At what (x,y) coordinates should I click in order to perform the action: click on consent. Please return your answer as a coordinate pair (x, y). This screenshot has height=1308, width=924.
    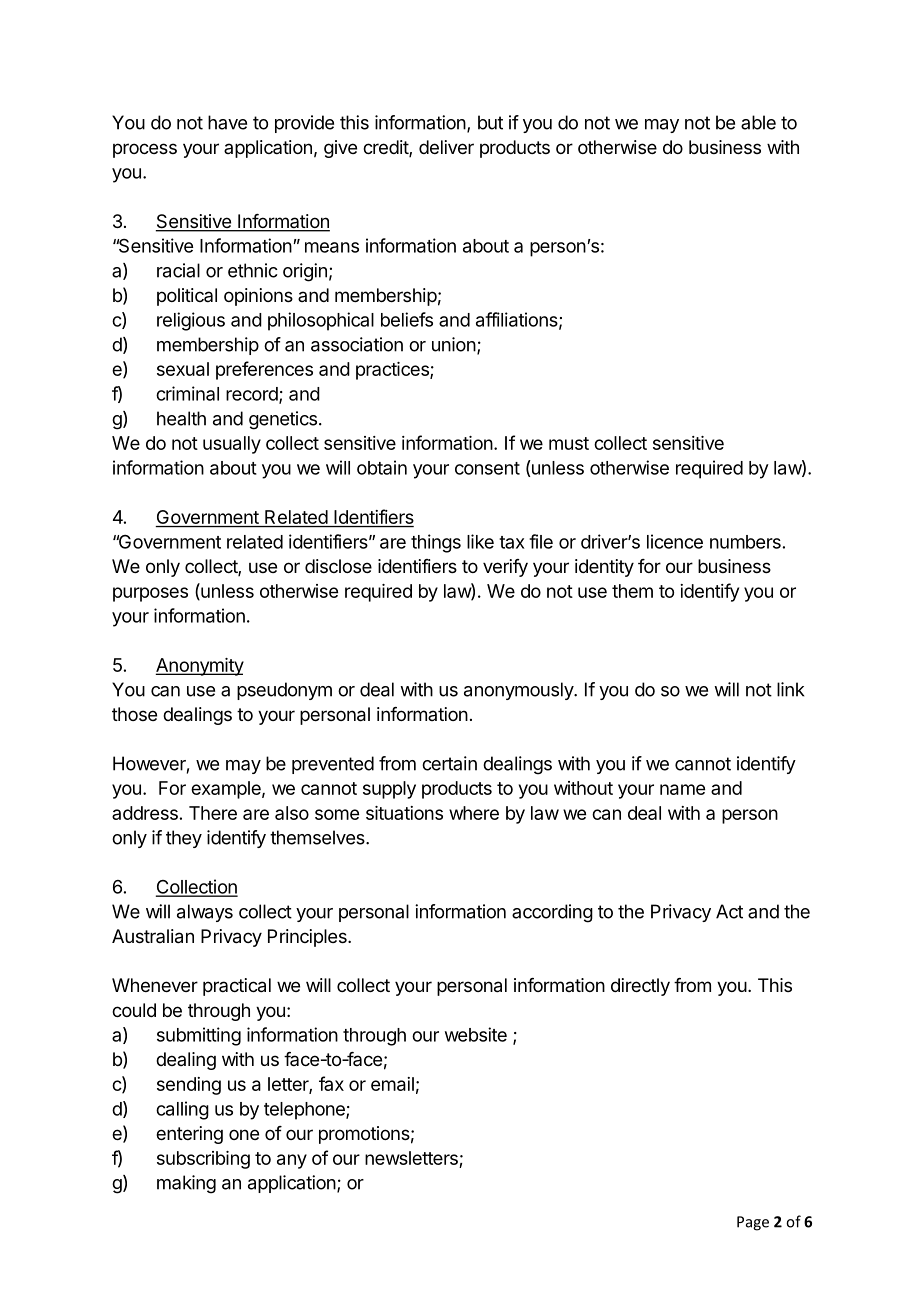
    Looking at the image, I should click on (487, 468).
